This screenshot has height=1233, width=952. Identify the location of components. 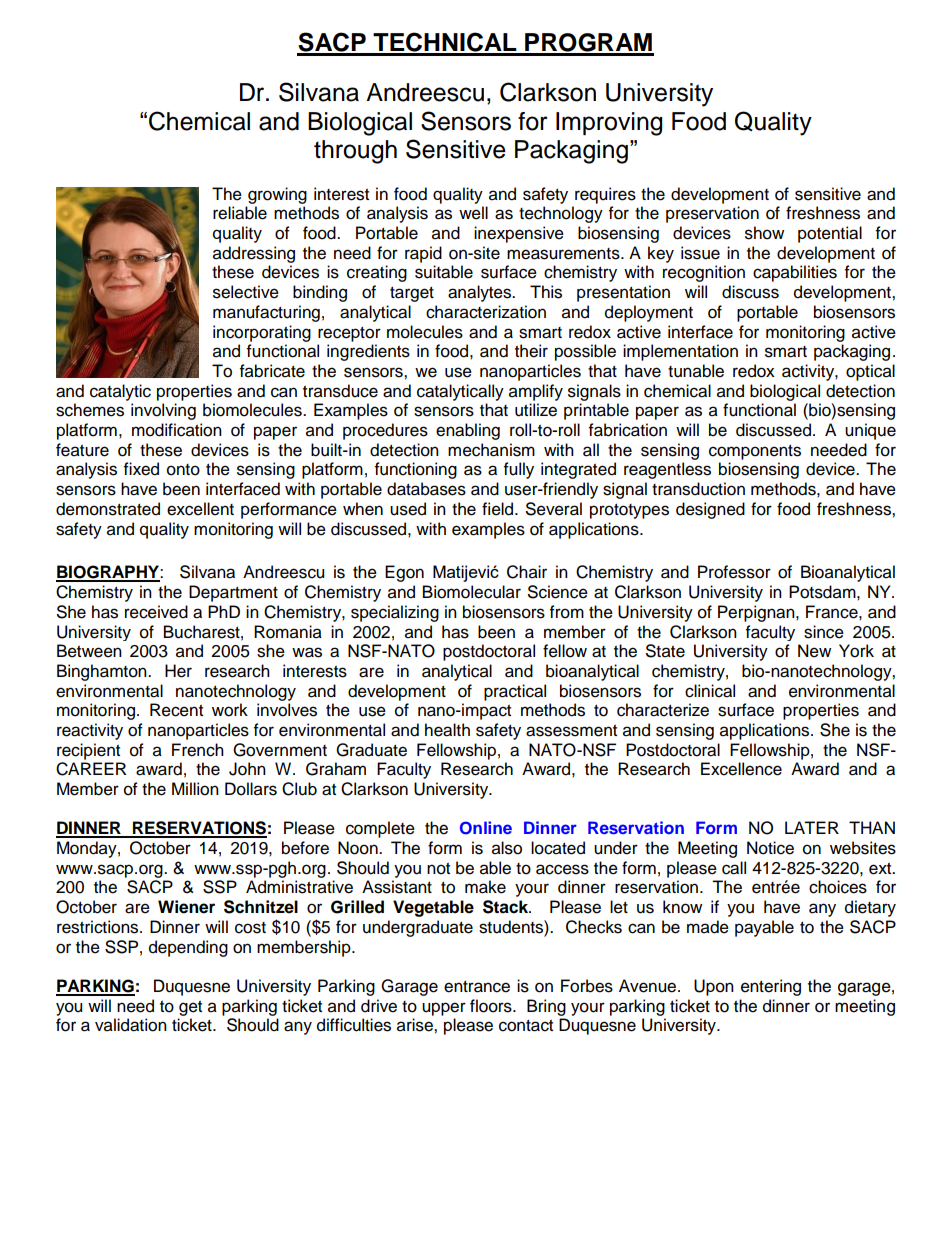
(755, 452).
